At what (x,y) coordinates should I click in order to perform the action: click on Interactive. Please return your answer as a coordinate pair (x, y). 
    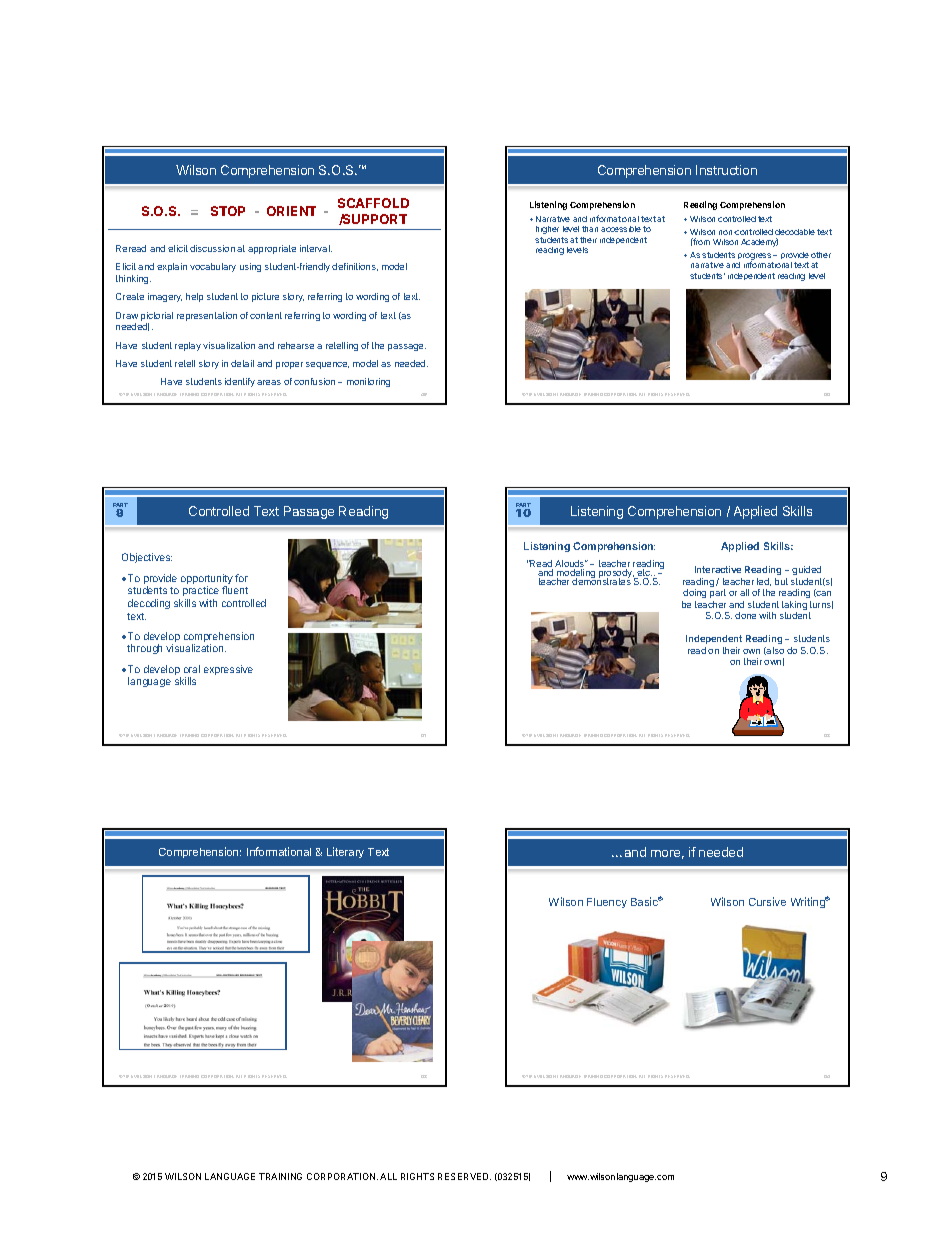
    Looking at the image, I should click on (718, 569).
